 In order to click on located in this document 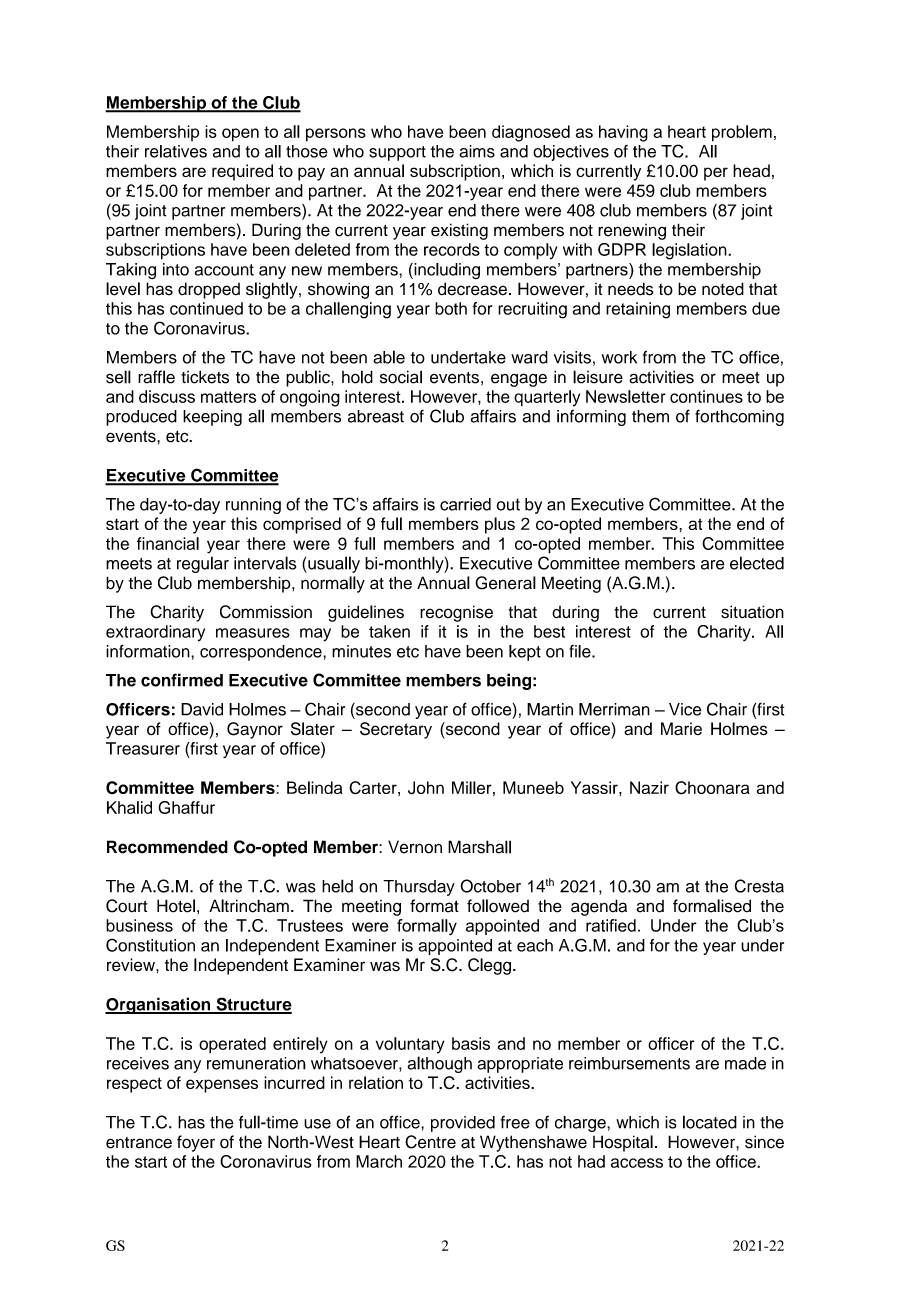, I will do `click(710, 1122)`.
